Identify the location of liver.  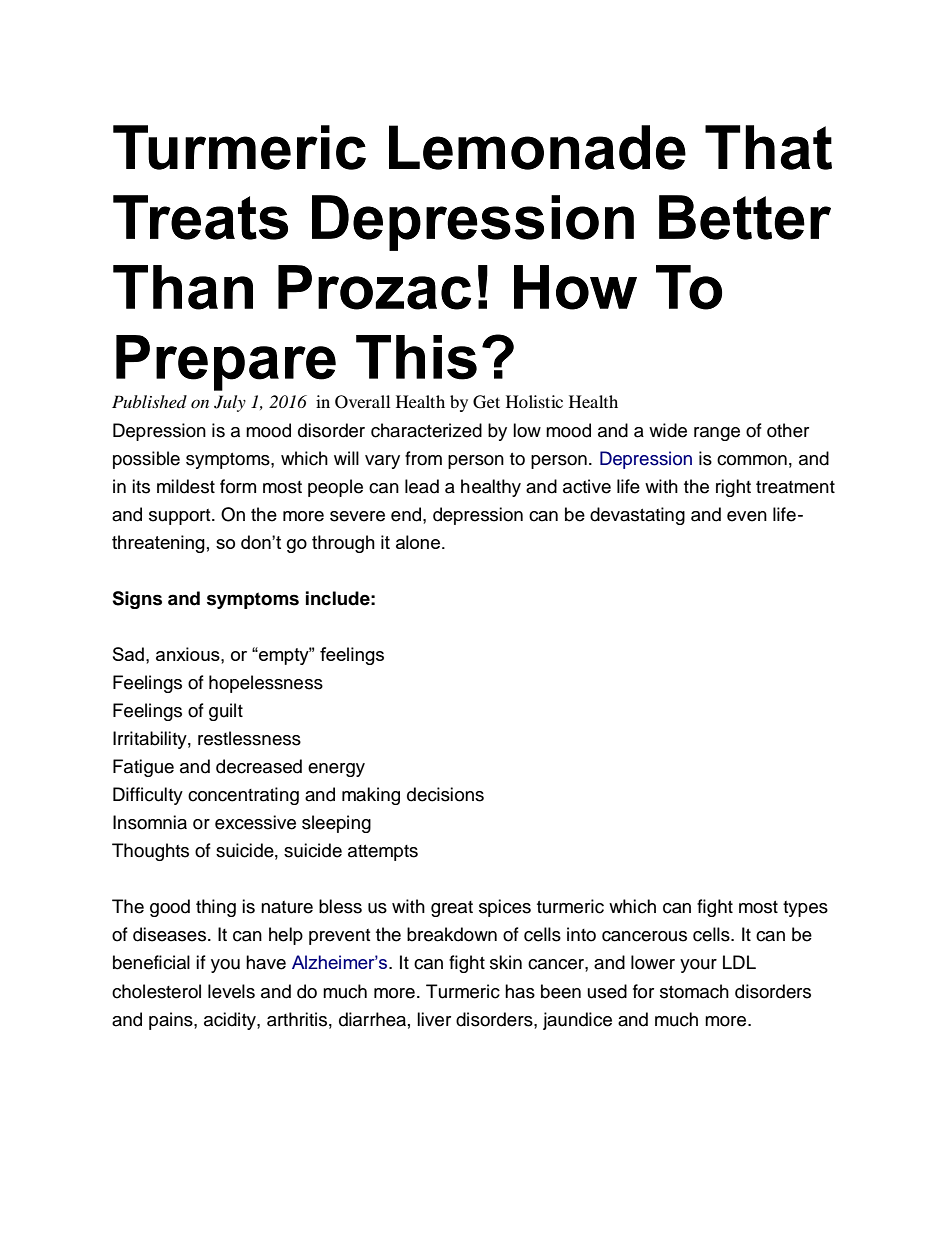
(434, 1019).
